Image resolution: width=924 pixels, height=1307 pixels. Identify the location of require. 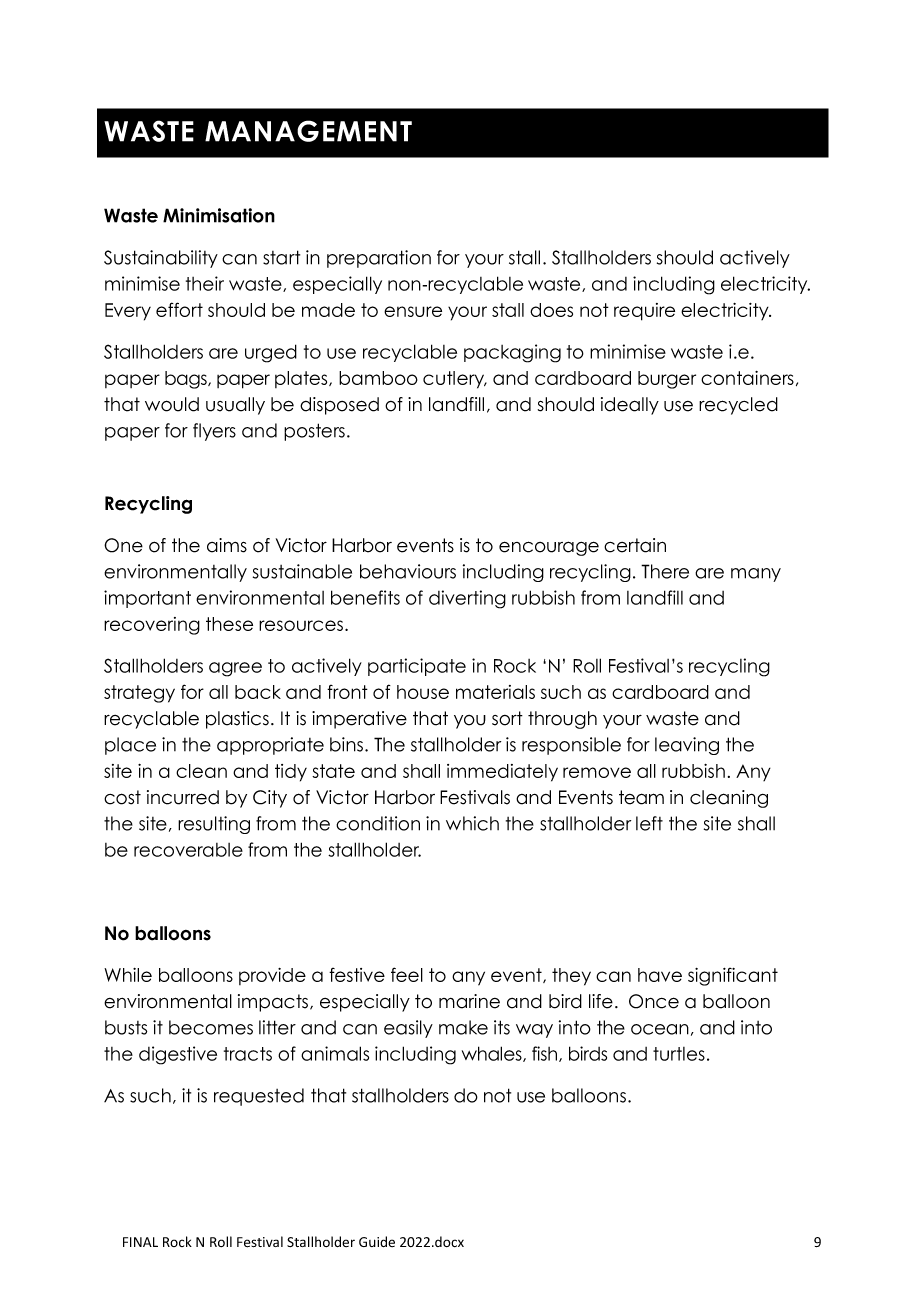
(644, 312).
